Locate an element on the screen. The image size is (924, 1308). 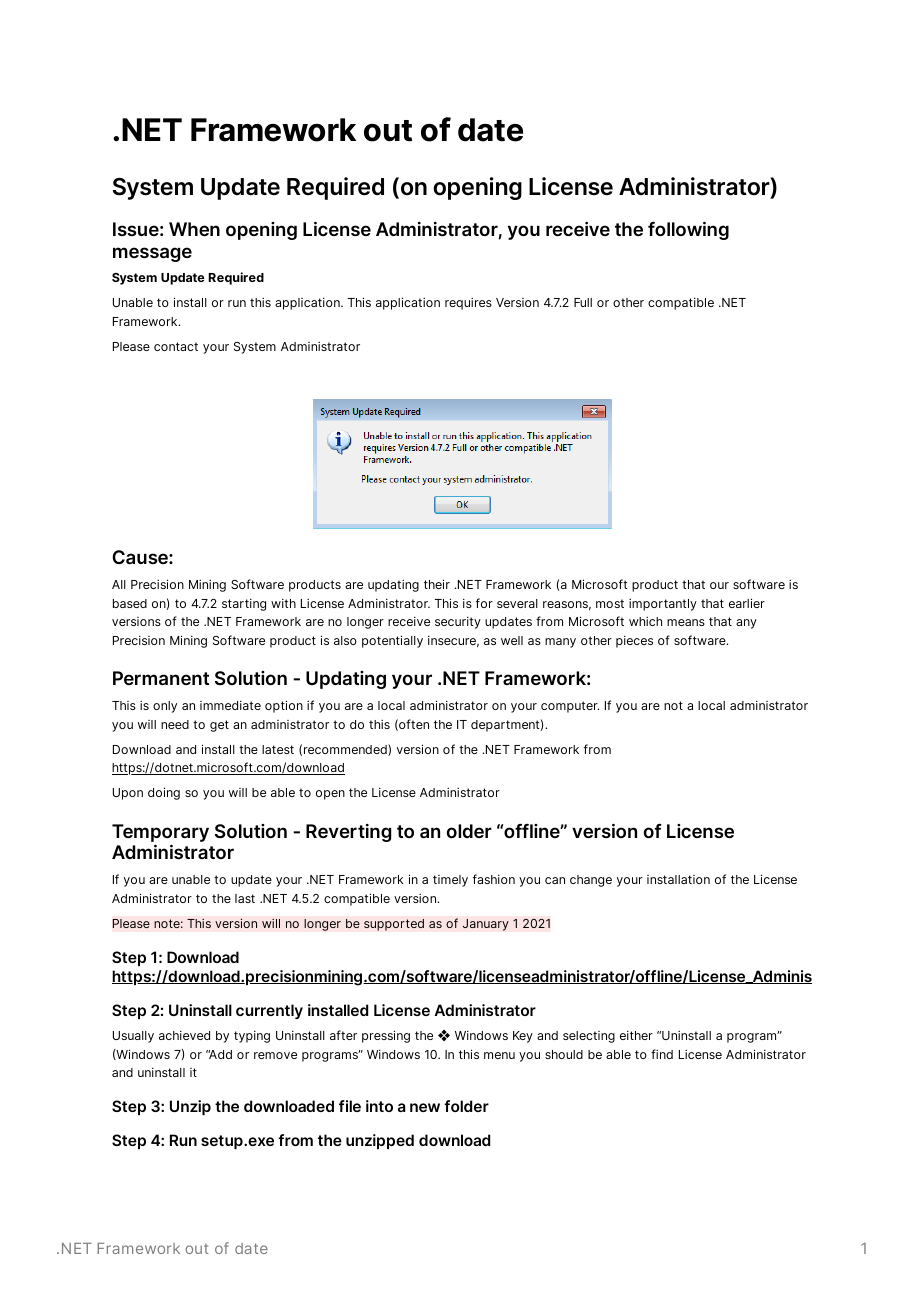
requires is located at coordinates (468, 304).
